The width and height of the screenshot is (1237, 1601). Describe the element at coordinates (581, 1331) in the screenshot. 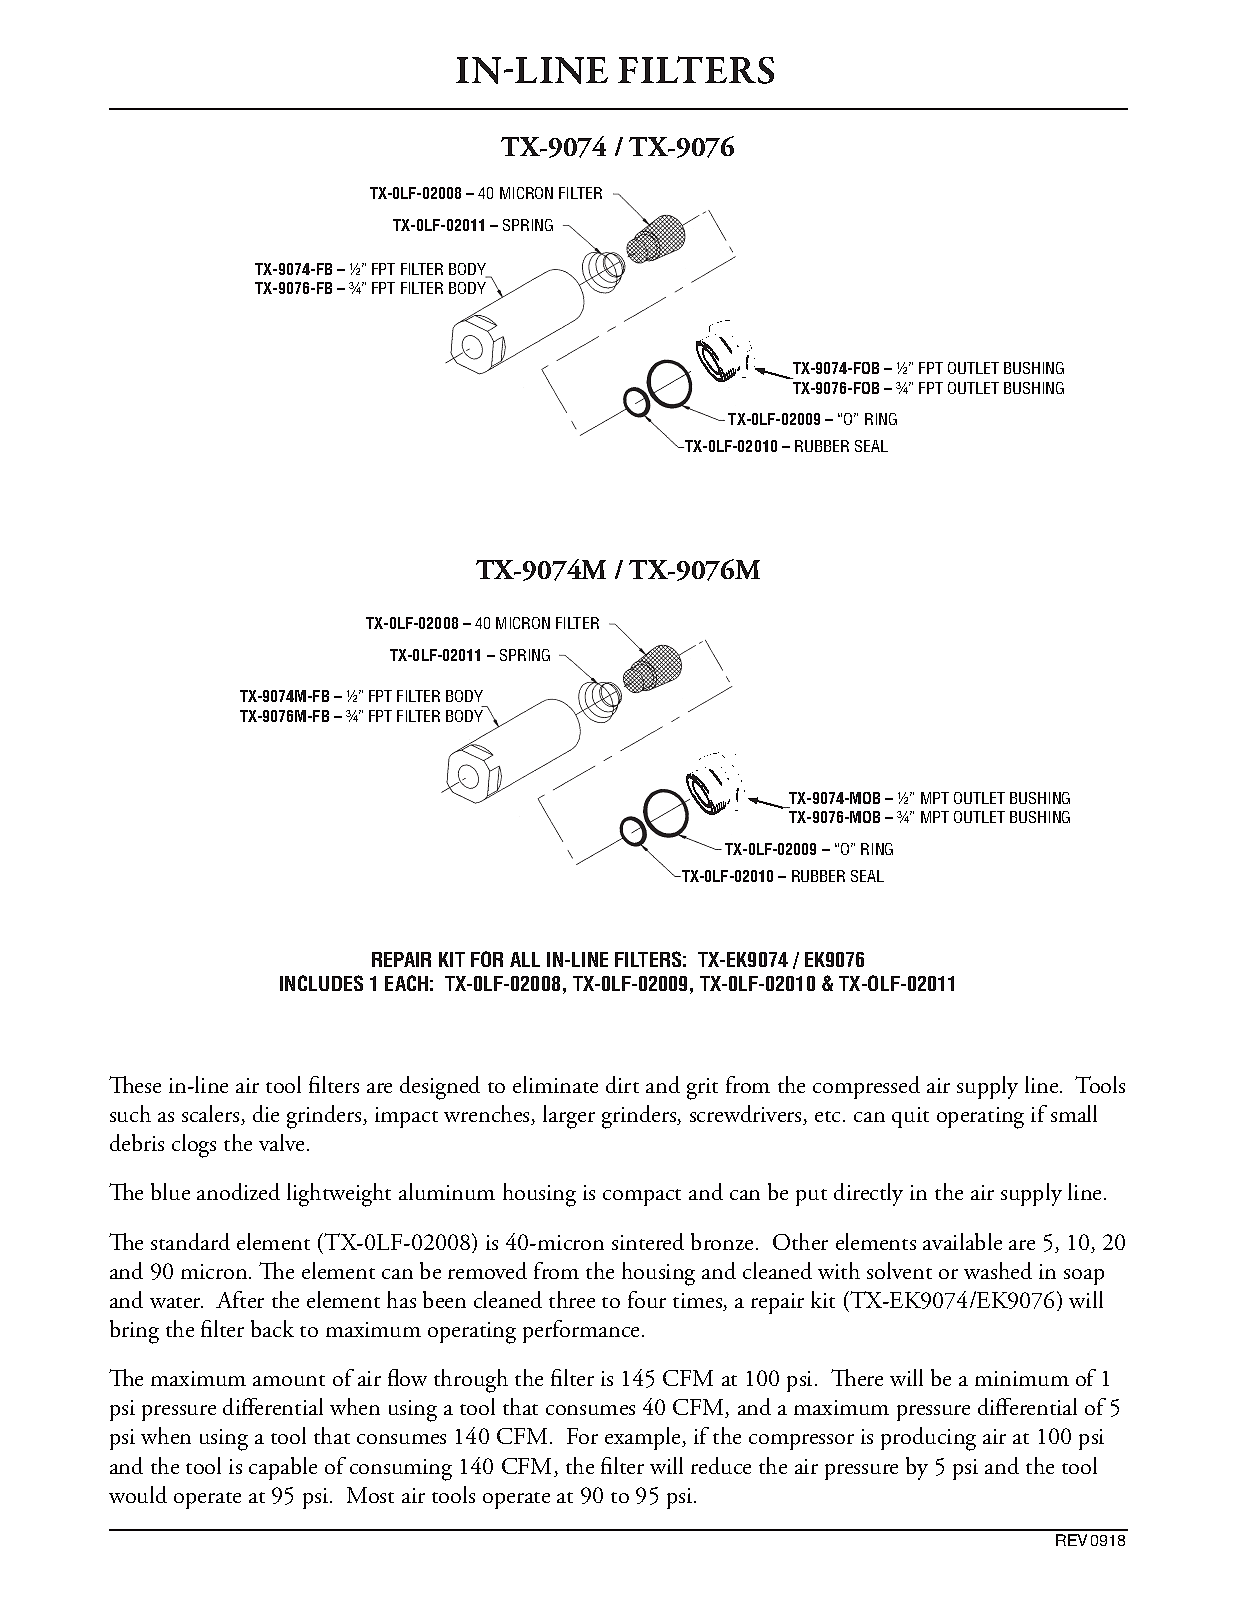

I see `performance` at that location.
